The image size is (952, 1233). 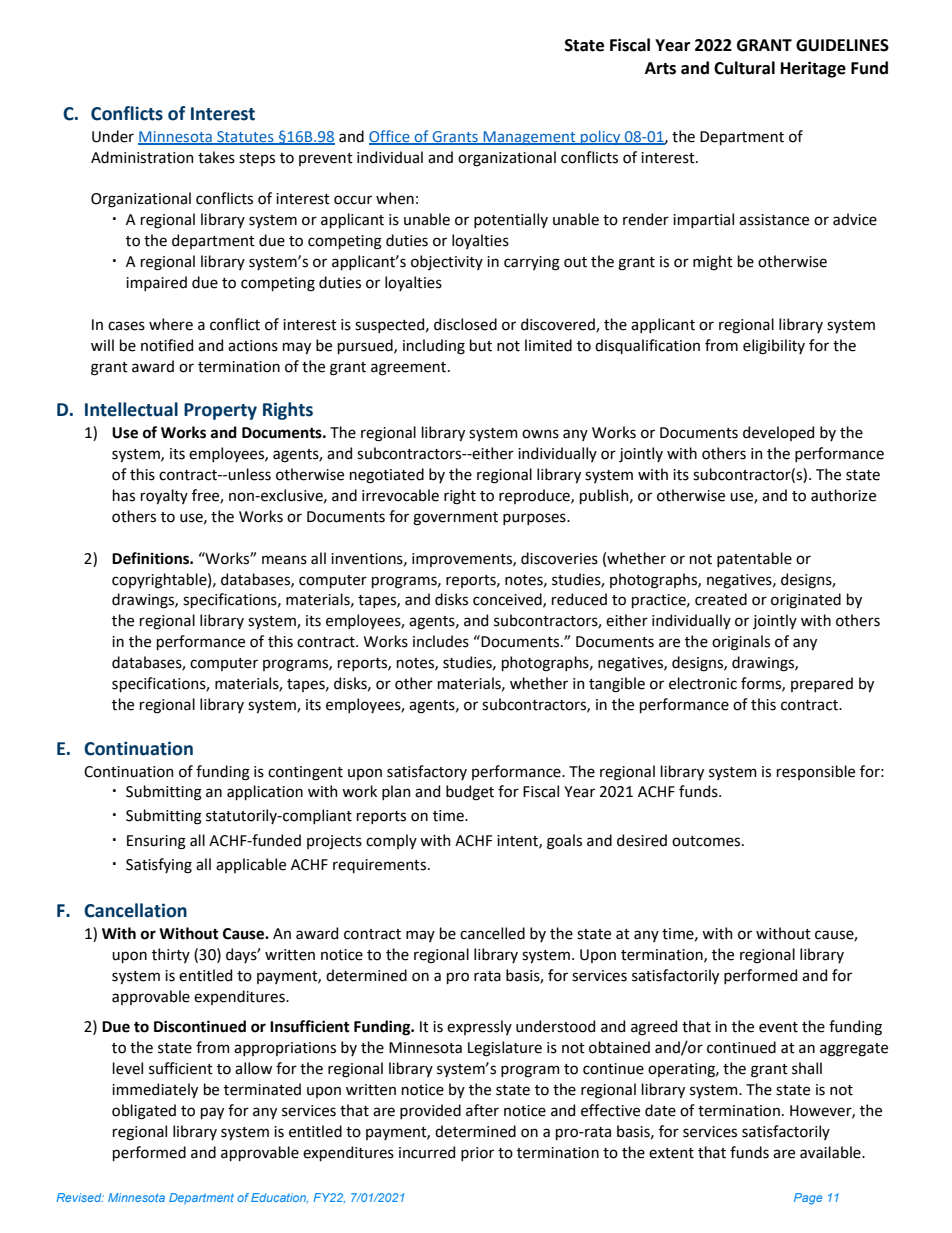 I want to click on responsible, so click(x=816, y=772).
